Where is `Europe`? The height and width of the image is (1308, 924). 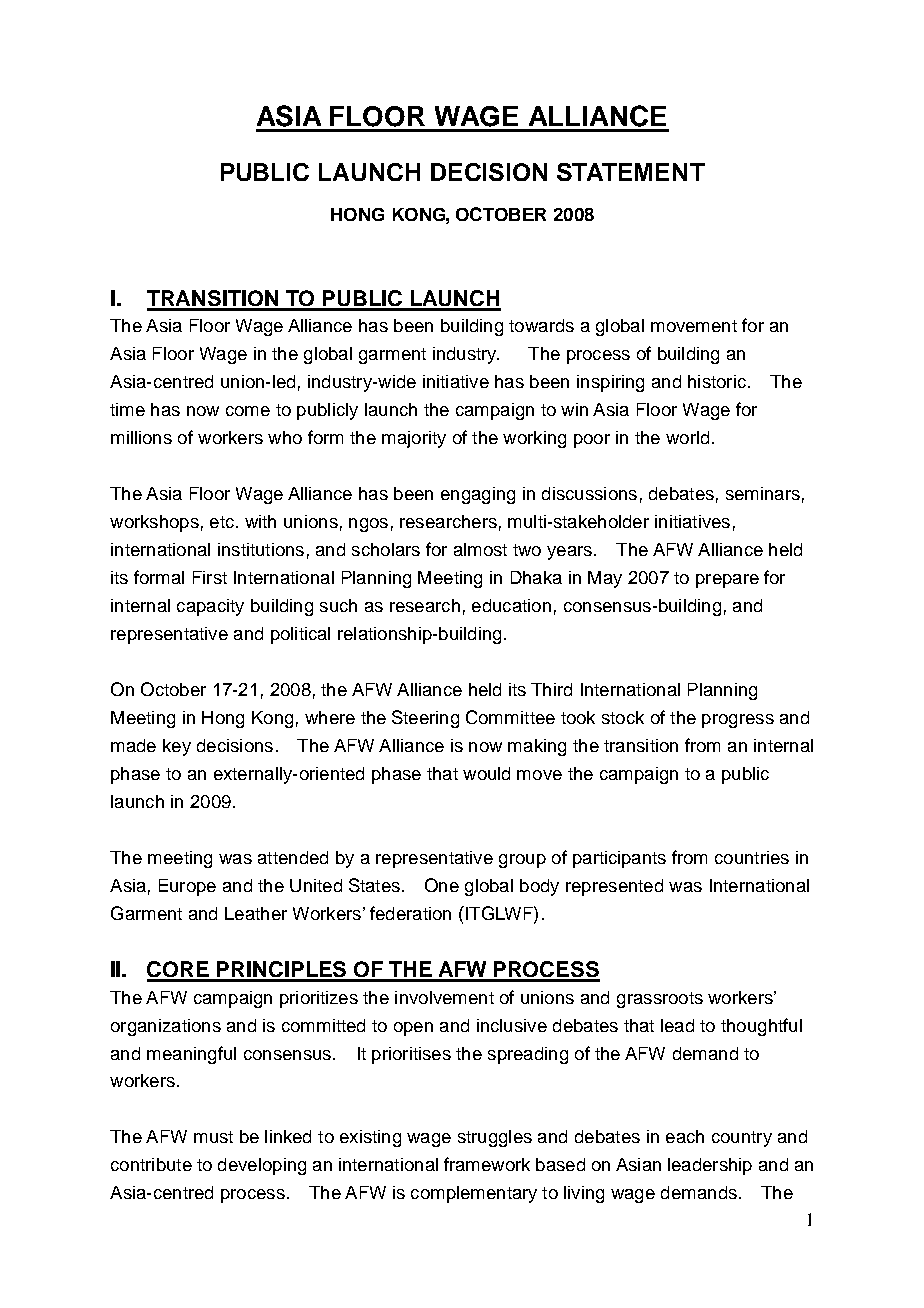
Europe is located at coordinates (187, 887).
